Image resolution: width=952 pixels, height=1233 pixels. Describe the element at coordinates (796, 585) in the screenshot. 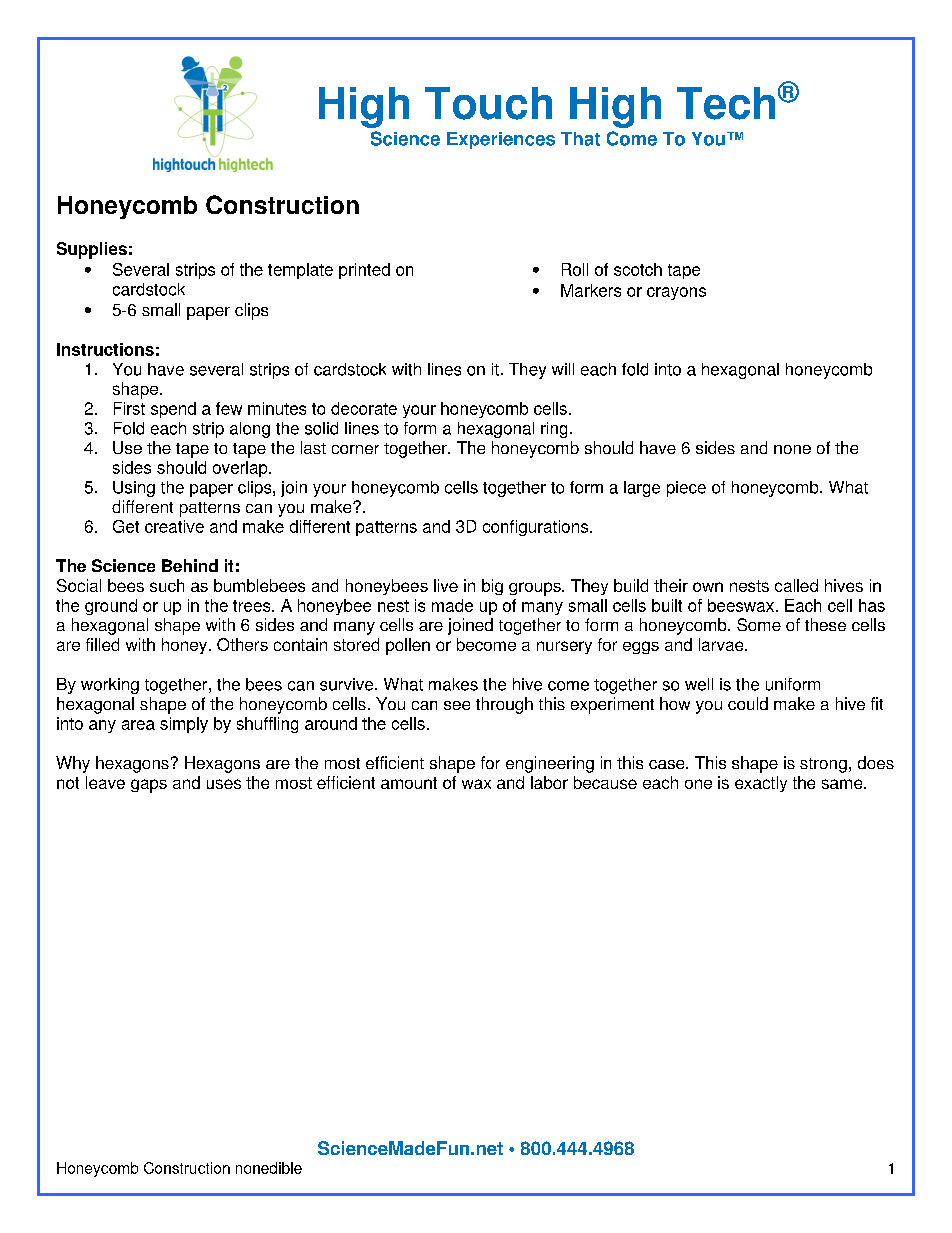

I see `called` at that location.
